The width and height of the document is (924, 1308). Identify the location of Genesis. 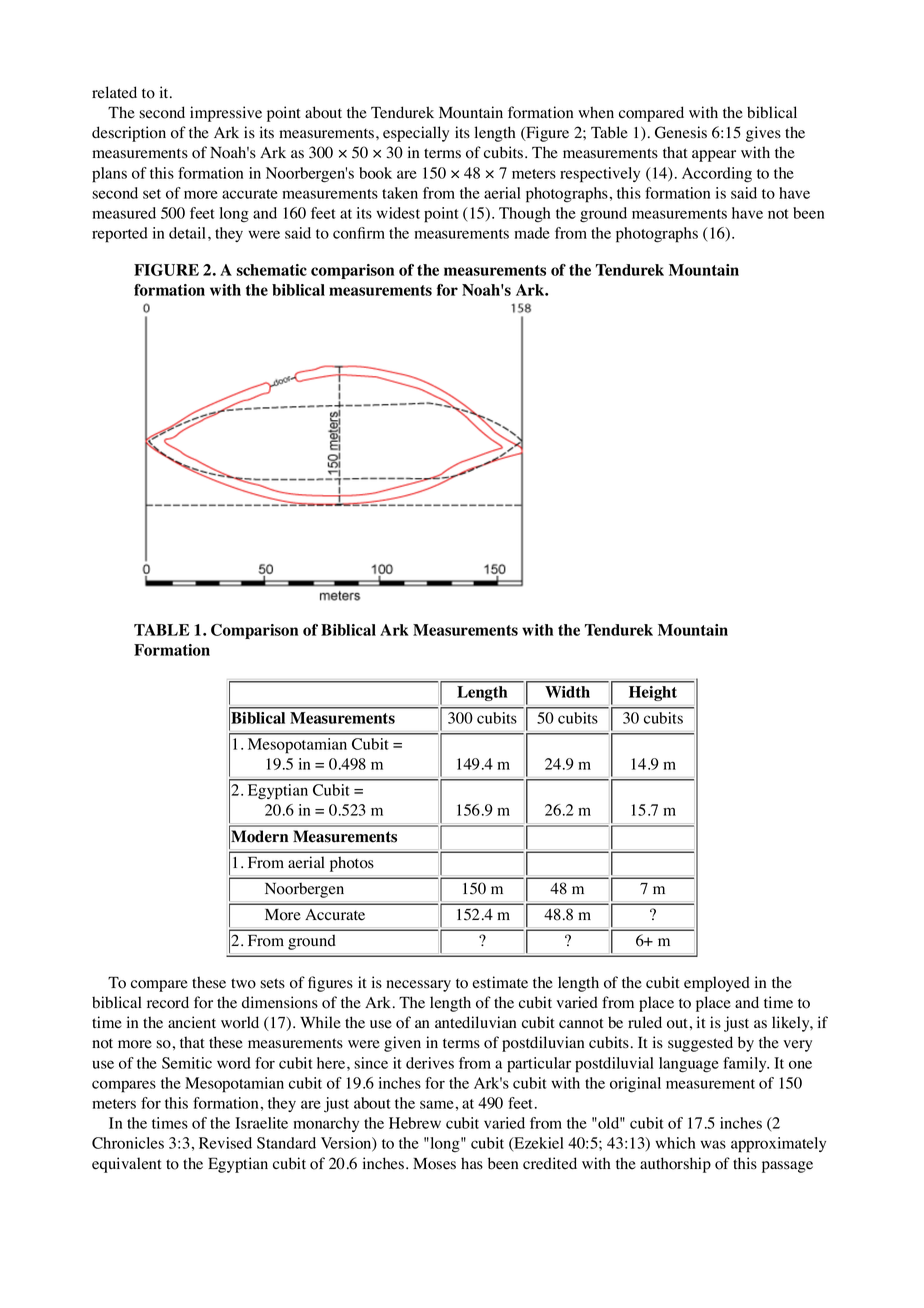
(681, 132).
